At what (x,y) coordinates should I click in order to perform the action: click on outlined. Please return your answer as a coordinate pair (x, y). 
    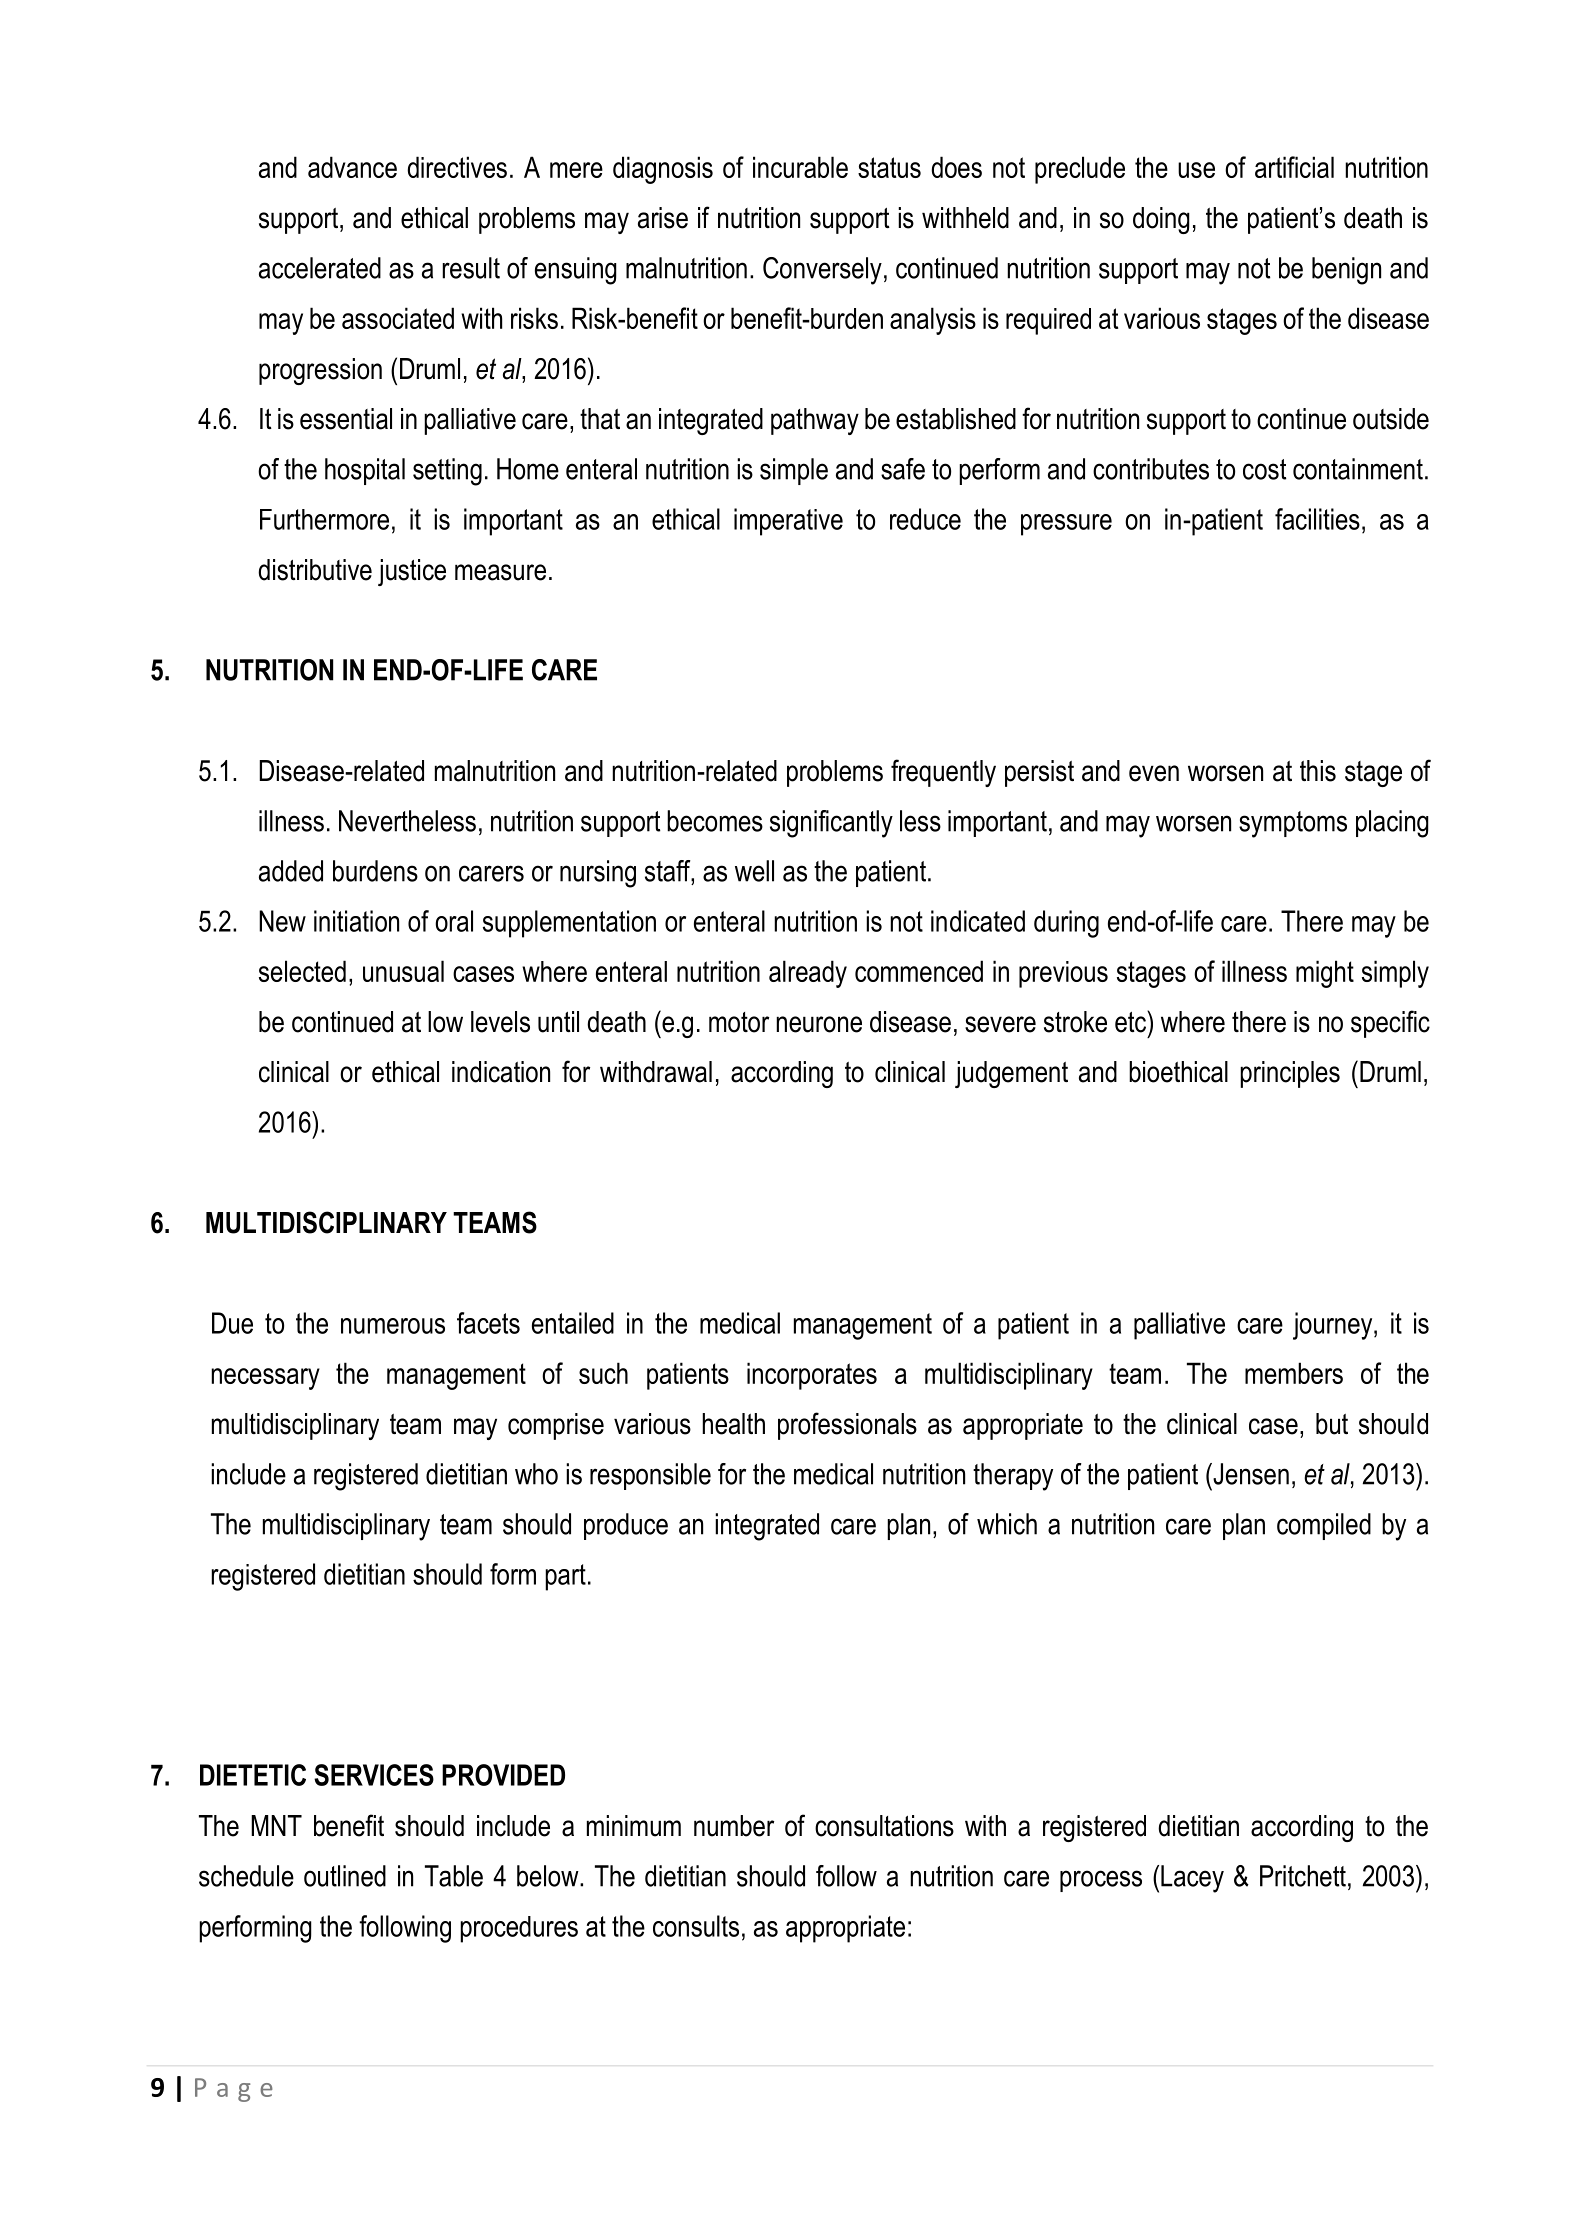
    Looking at the image, I should click on (345, 1876).
